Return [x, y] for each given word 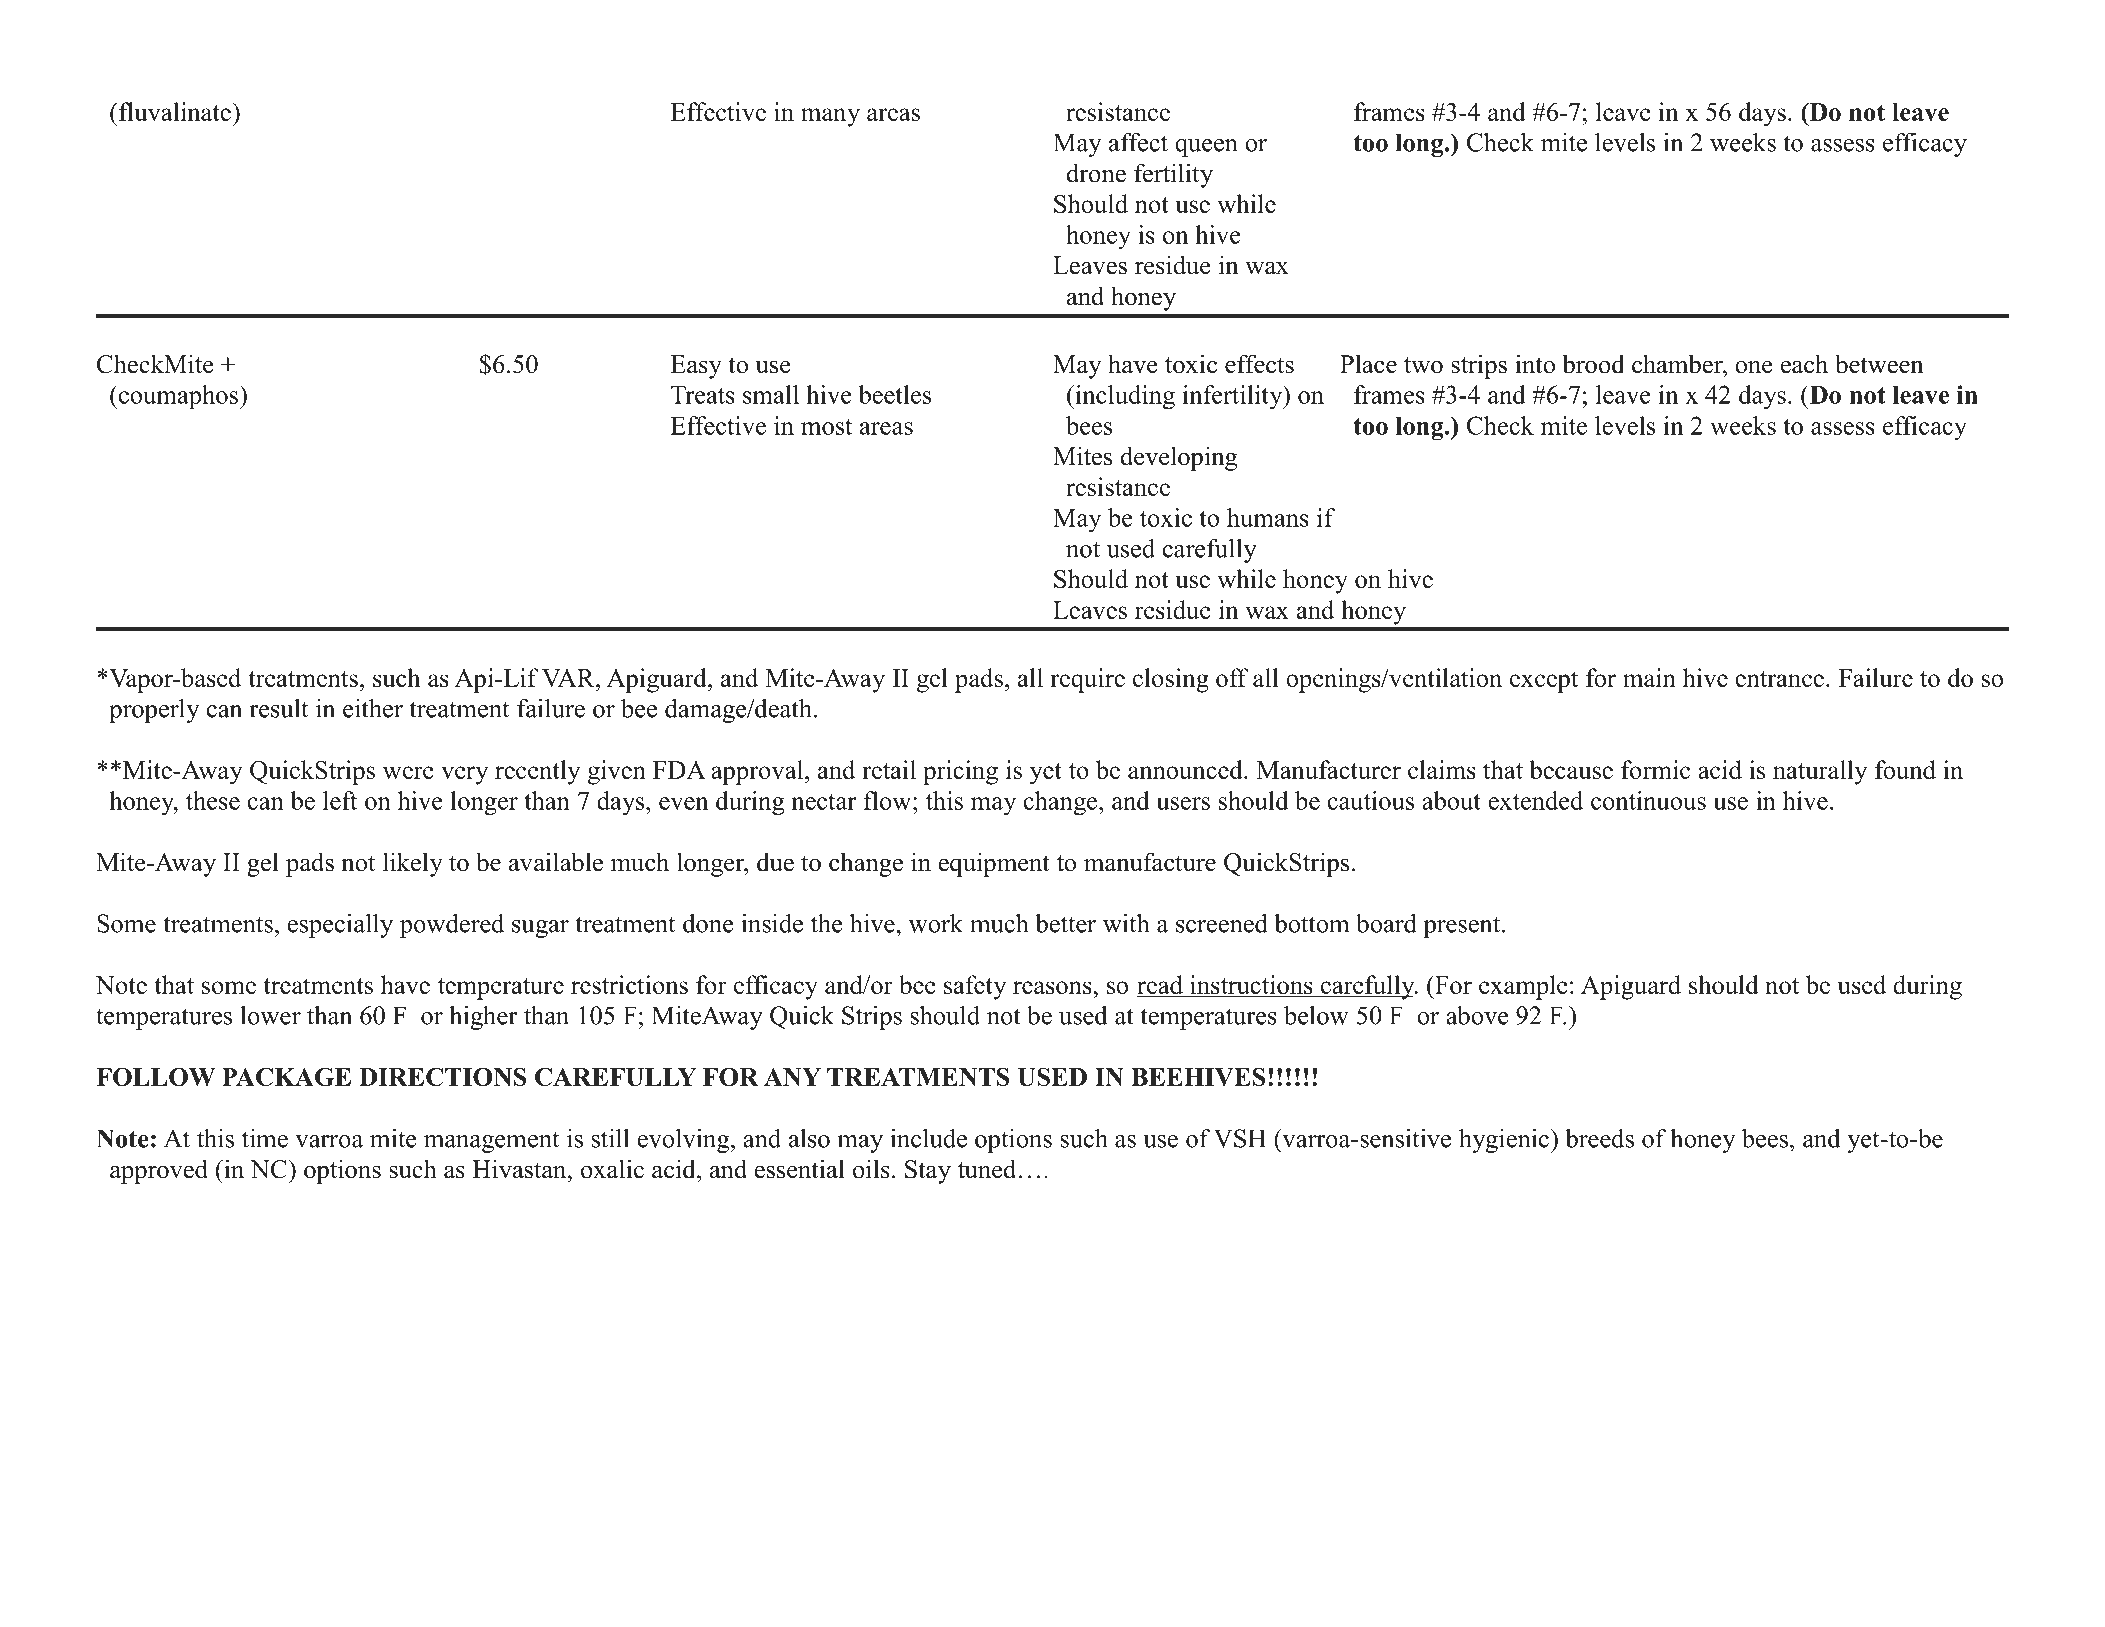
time [265, 1138]
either [373, 708]
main [1649, 677]
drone [1096, 173]
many [830, 117]
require [1087, 680]
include [928, 1138]
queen [1206, 148]
